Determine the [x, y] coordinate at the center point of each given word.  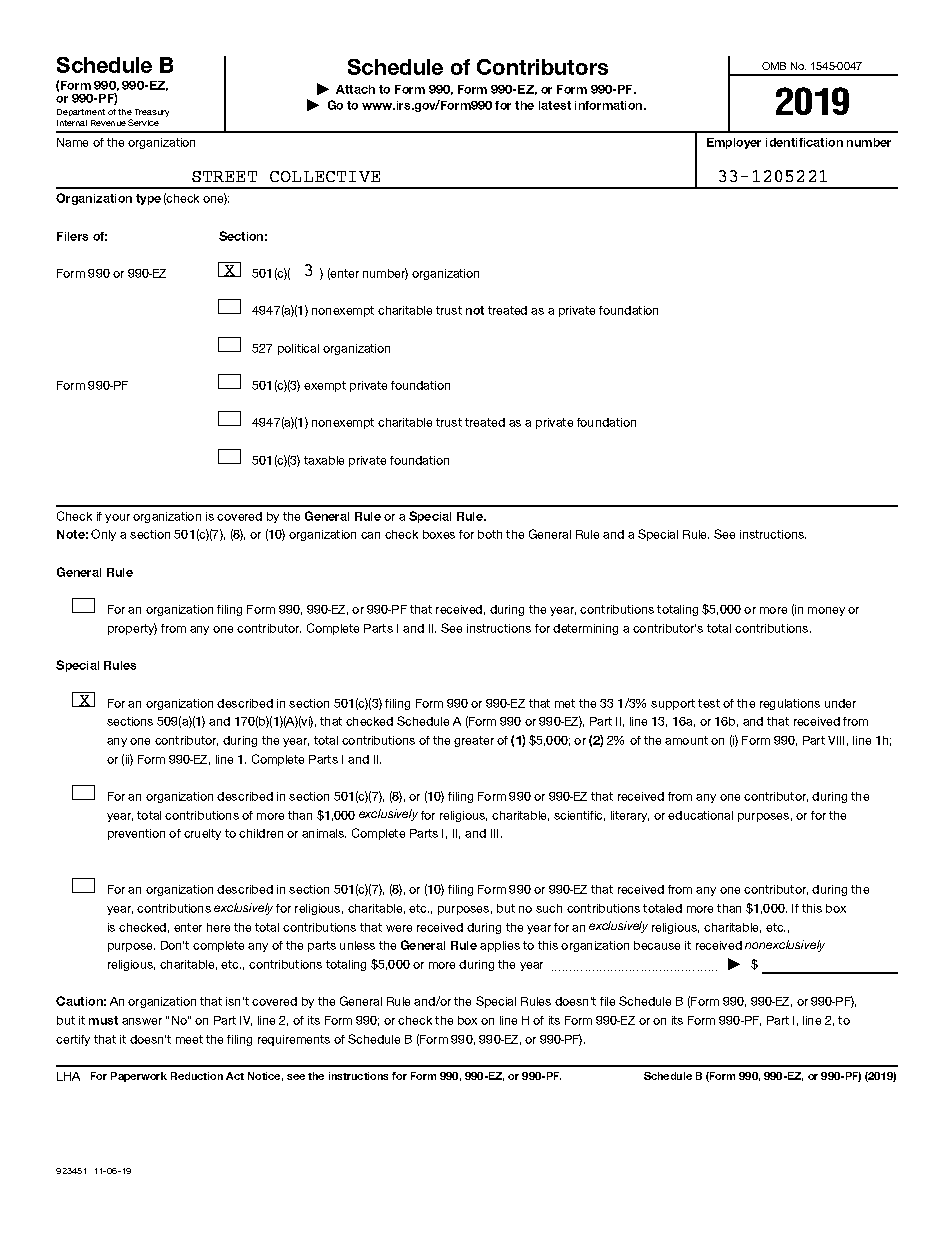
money [826, 611]
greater [474, 741]
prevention [136, 834]
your [117, 518]
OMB [774, 66]
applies [500, 946]
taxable [324, 460]
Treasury [152, 113]
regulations [790, 704]
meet [189, 1039]
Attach [355, 89]
